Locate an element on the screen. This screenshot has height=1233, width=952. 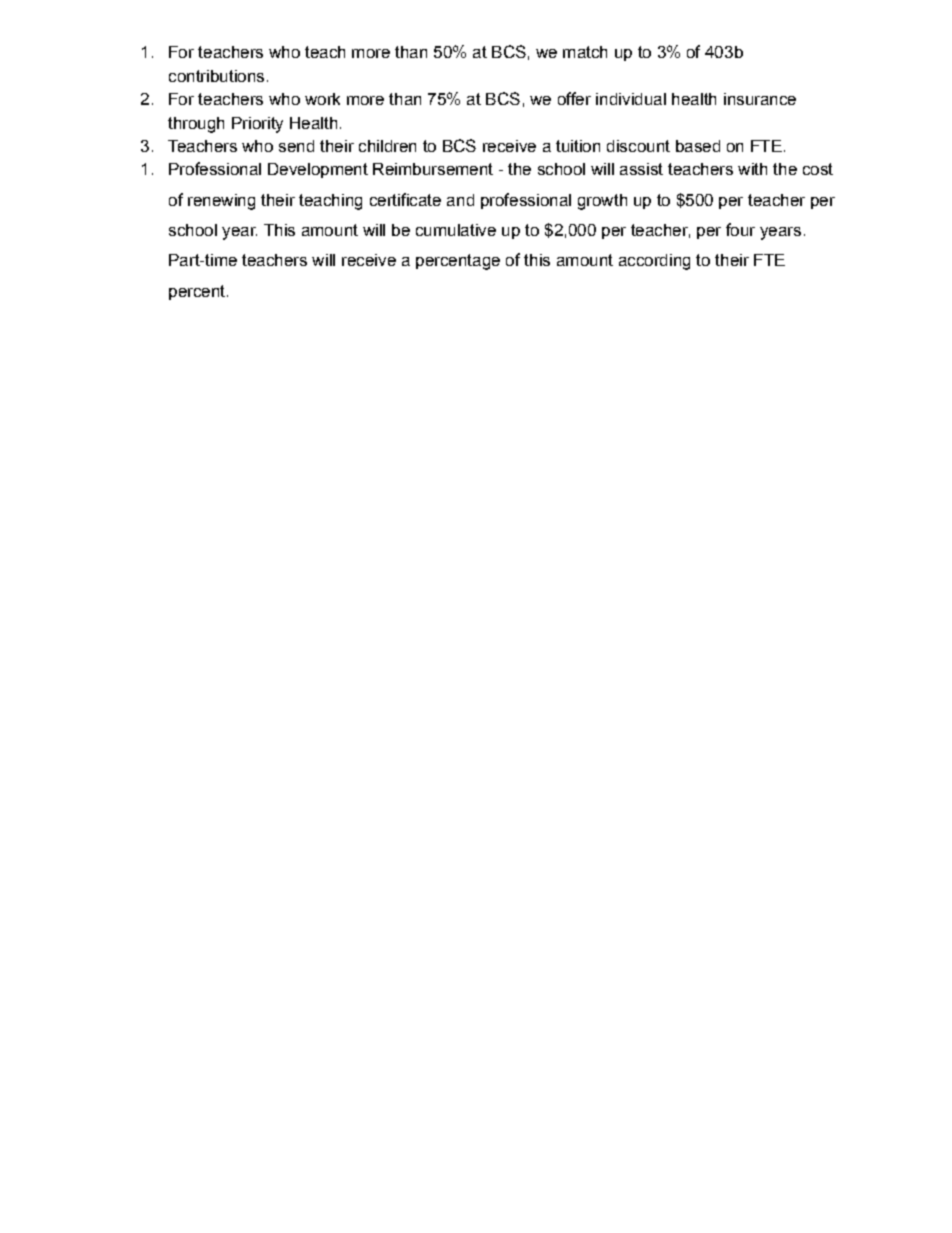
individual is located at coordinates (631, 99).
